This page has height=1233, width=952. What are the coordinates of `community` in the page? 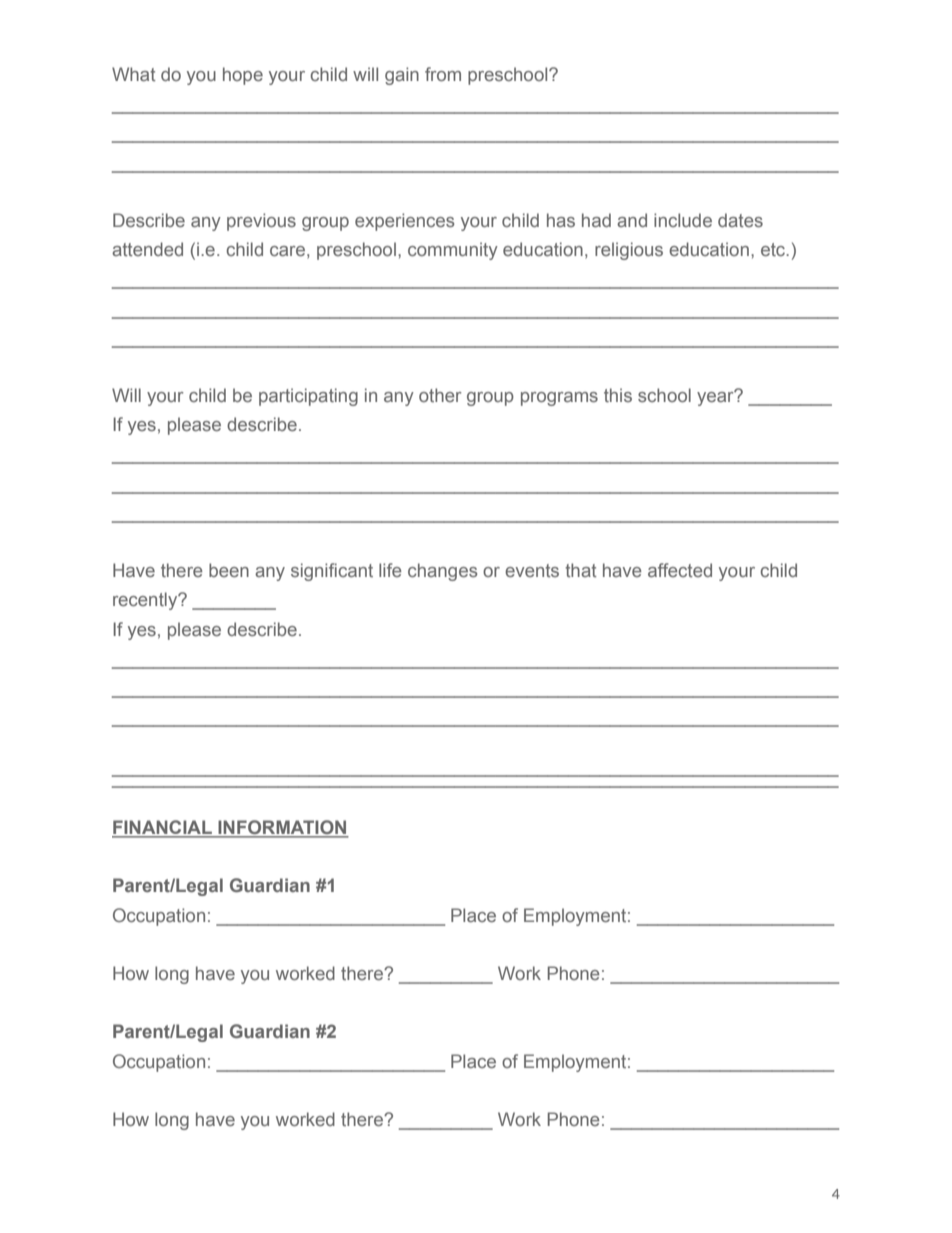 It's located at (453, 251).
